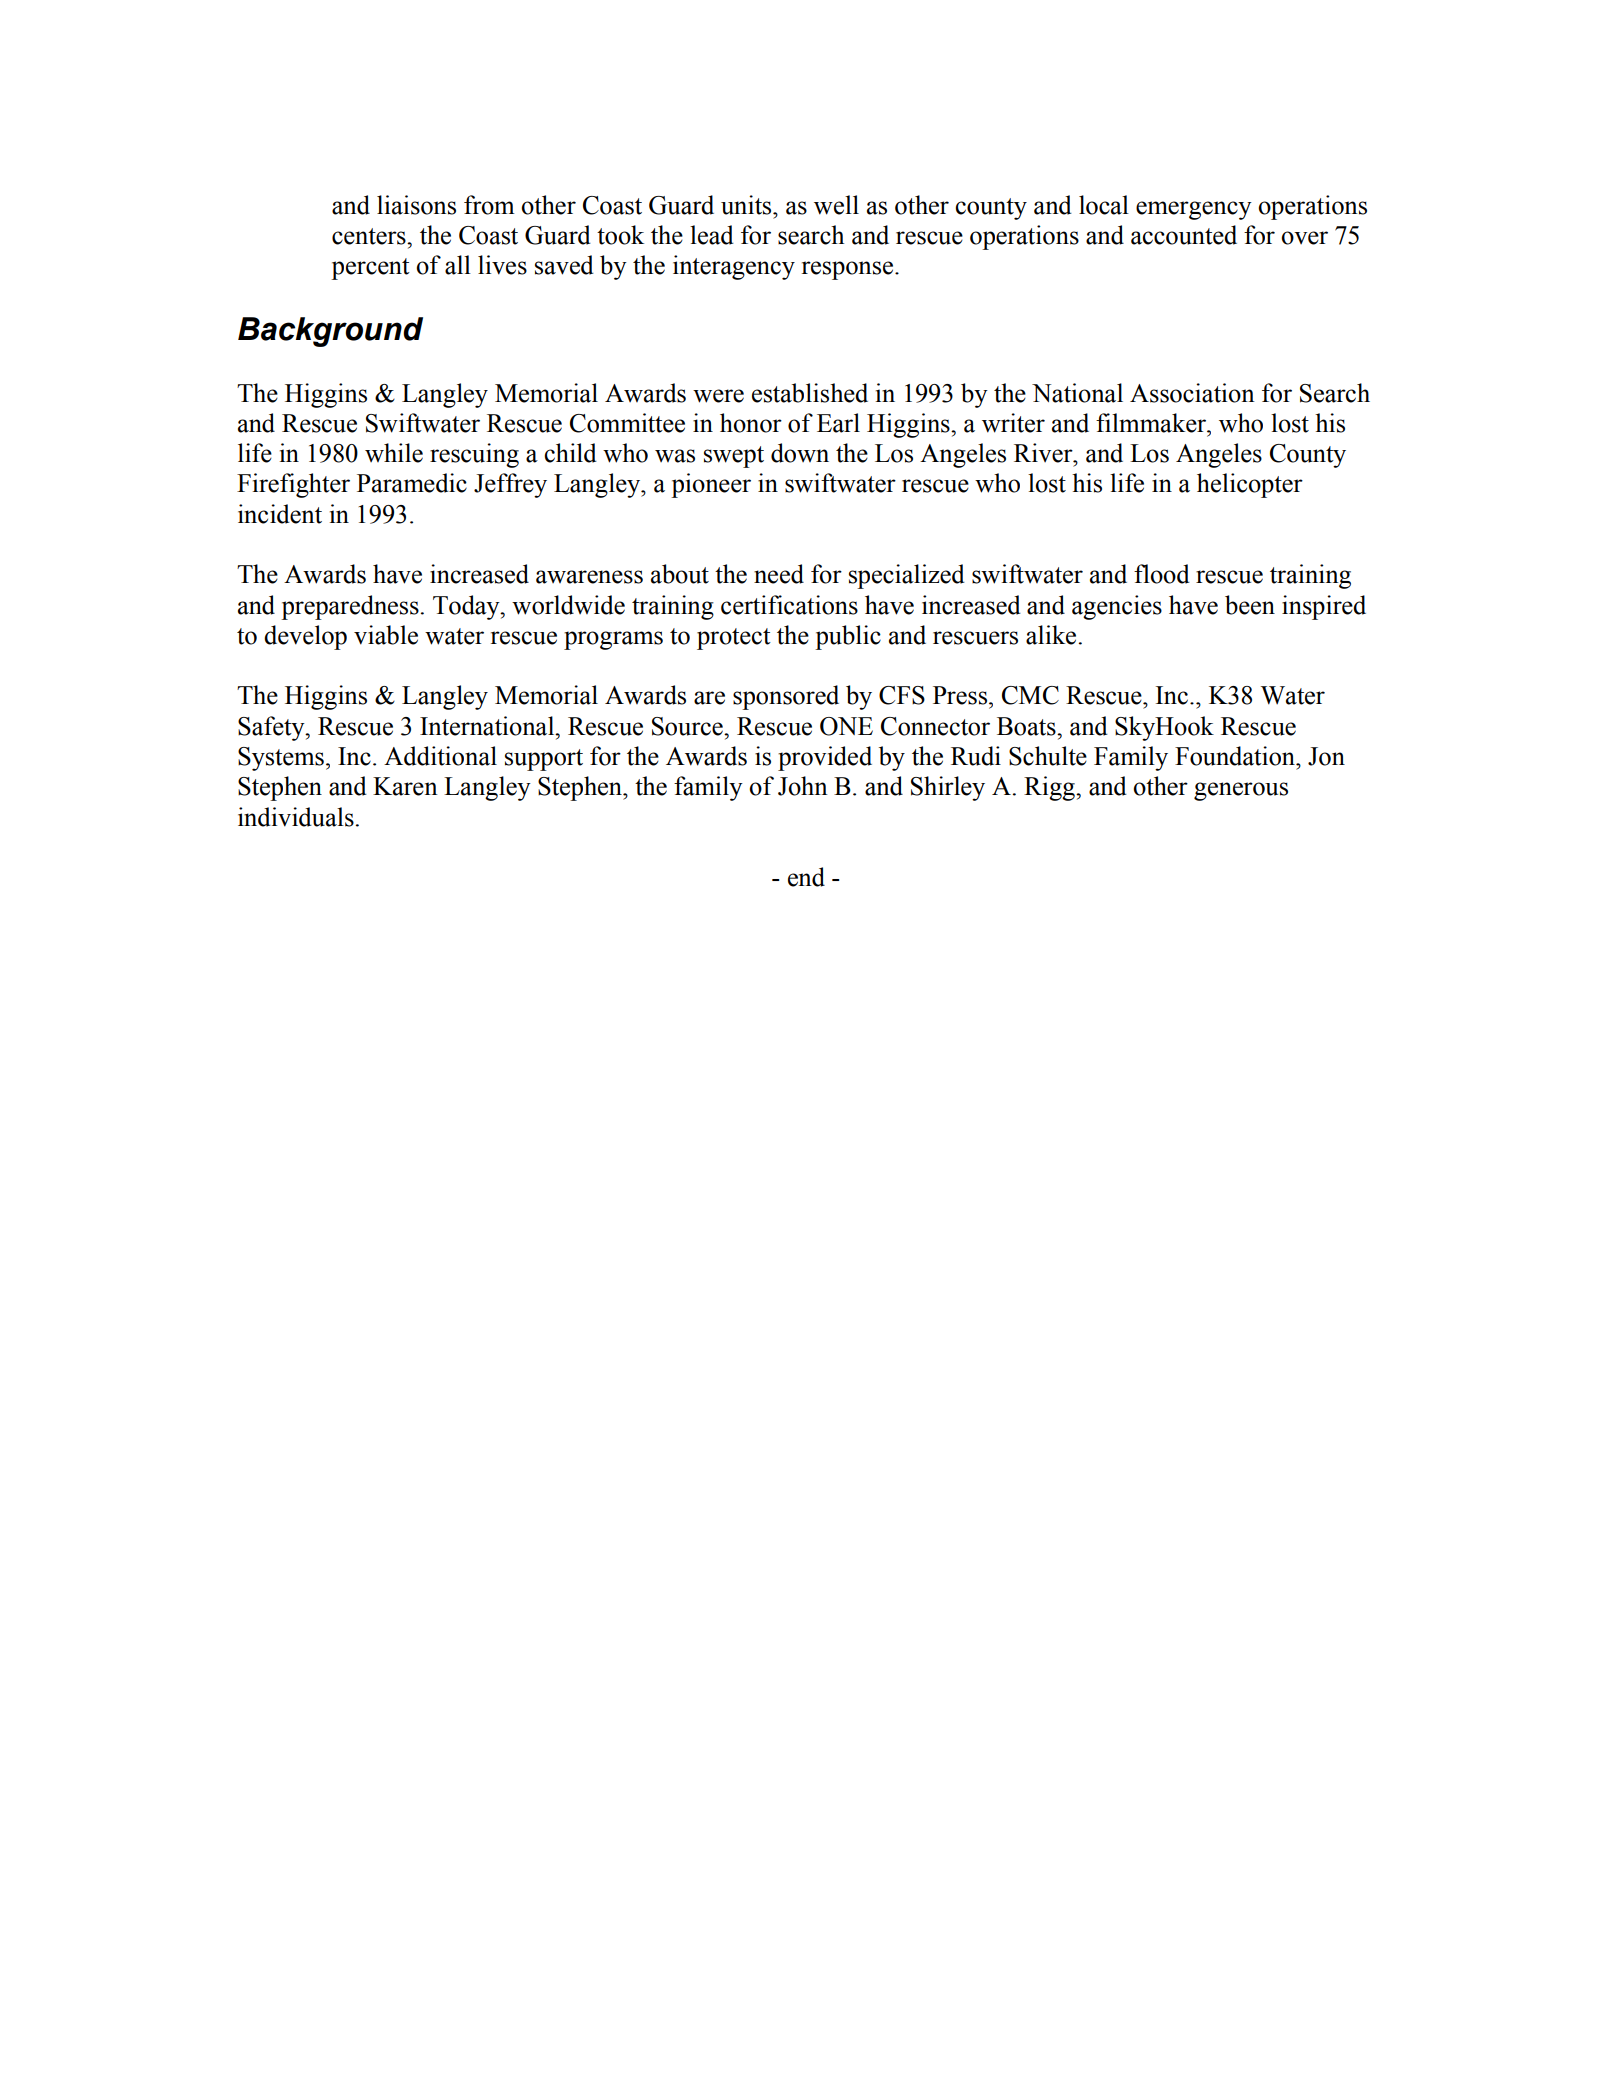 Image resolution: width=1612 pixels, height=2086 pixels. Describe the element at coordinates (1030, 695) in the screenshot. I see `CMC` at that location.
